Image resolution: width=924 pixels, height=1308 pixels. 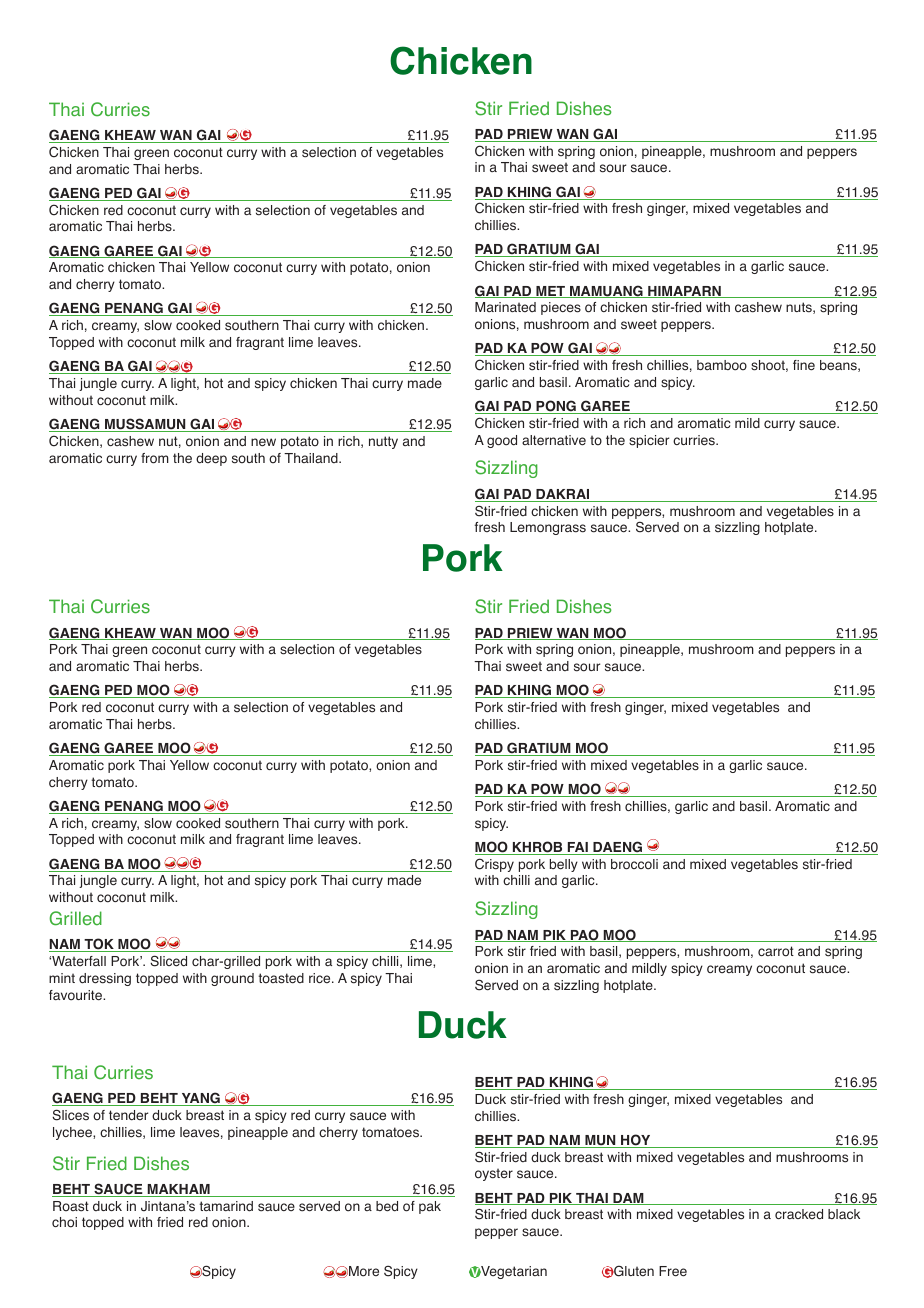 I want to click on from, so click(x=155, y=458).
